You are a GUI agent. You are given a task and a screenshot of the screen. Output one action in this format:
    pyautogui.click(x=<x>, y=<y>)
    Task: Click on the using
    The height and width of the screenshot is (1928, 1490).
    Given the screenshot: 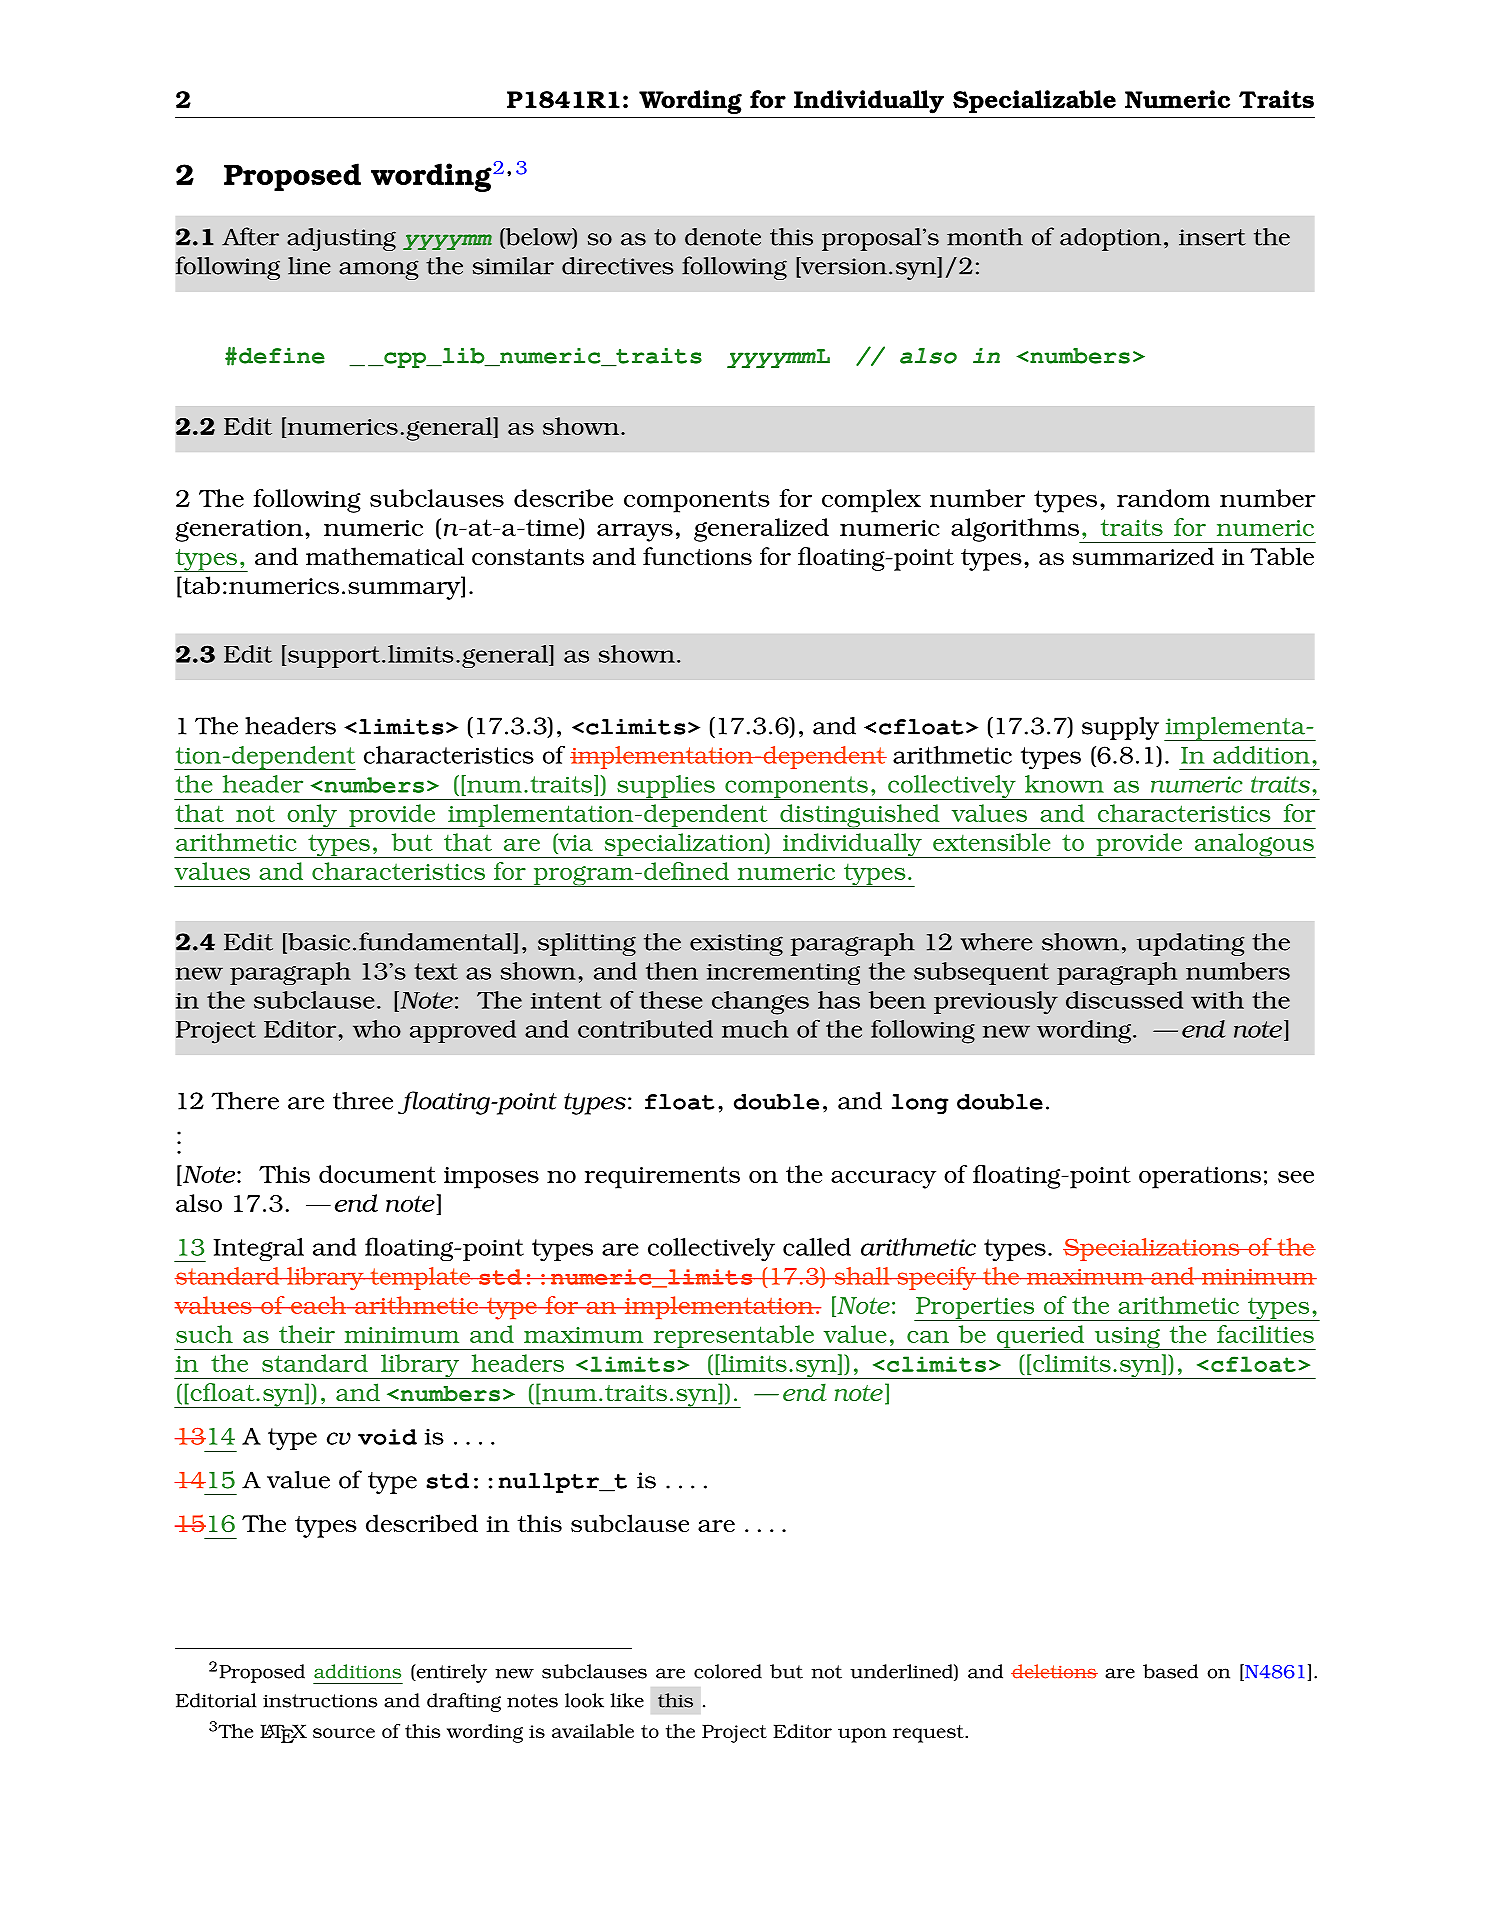 What is the action you would take?
    pyautogui.click(x=1127, y=1338)
